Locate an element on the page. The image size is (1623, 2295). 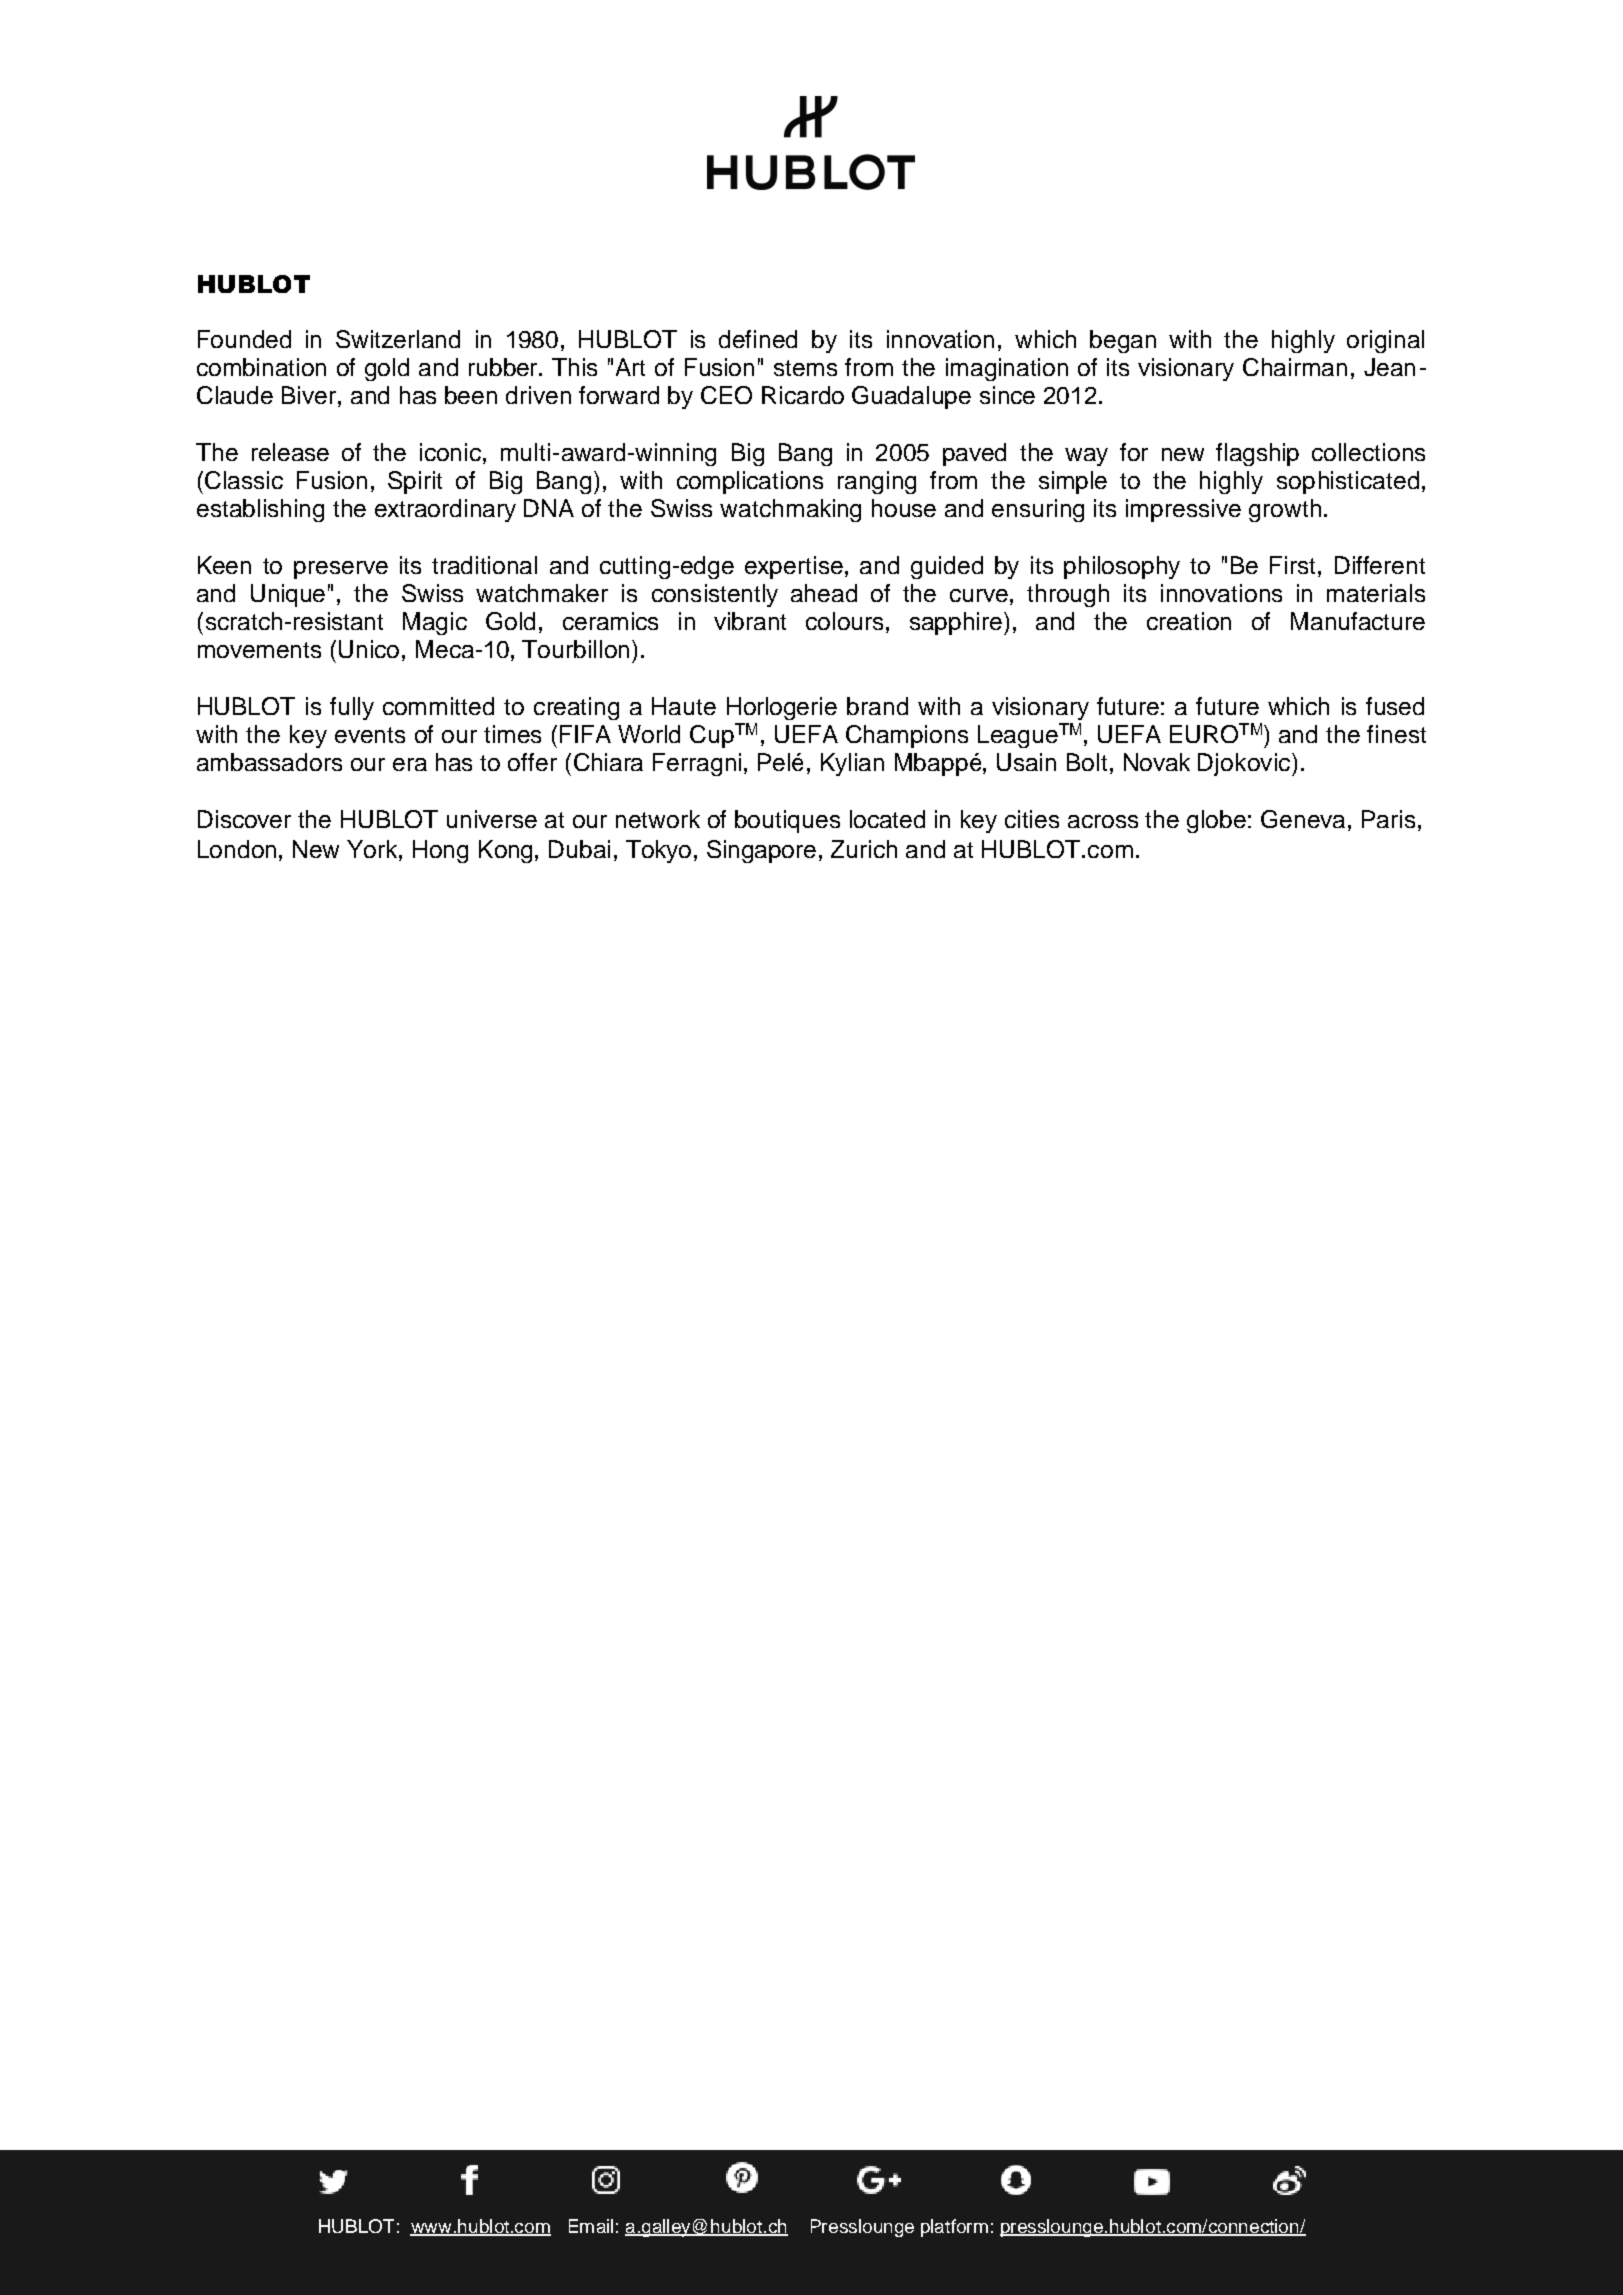
platform is located at coordinates (954, 2228).
